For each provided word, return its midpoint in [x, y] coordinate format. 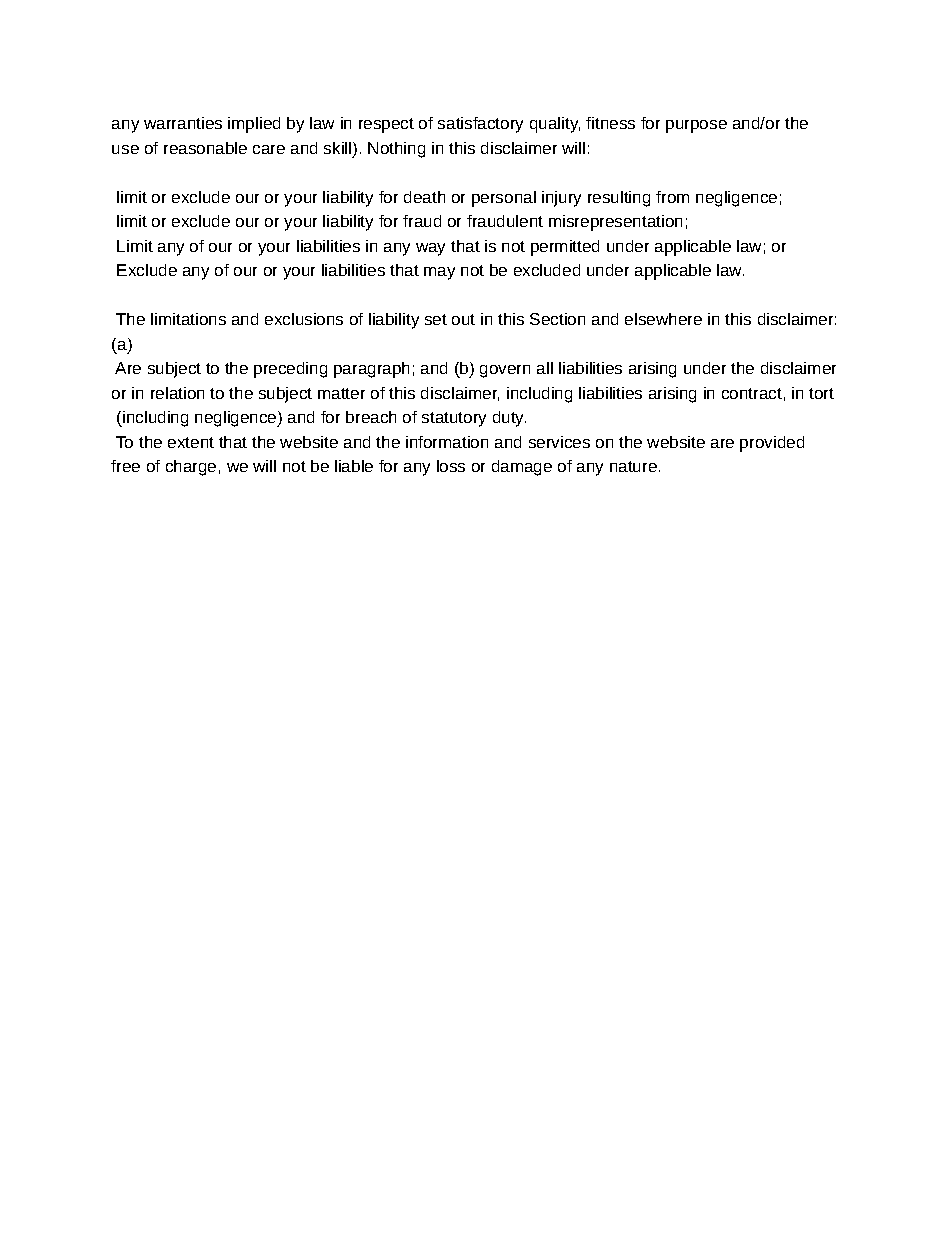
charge [191, 468]
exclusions [304, 319]
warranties [183, 123]
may [439, 273]
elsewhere [663, 319]
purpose [696, 126]
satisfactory [480, 125]
